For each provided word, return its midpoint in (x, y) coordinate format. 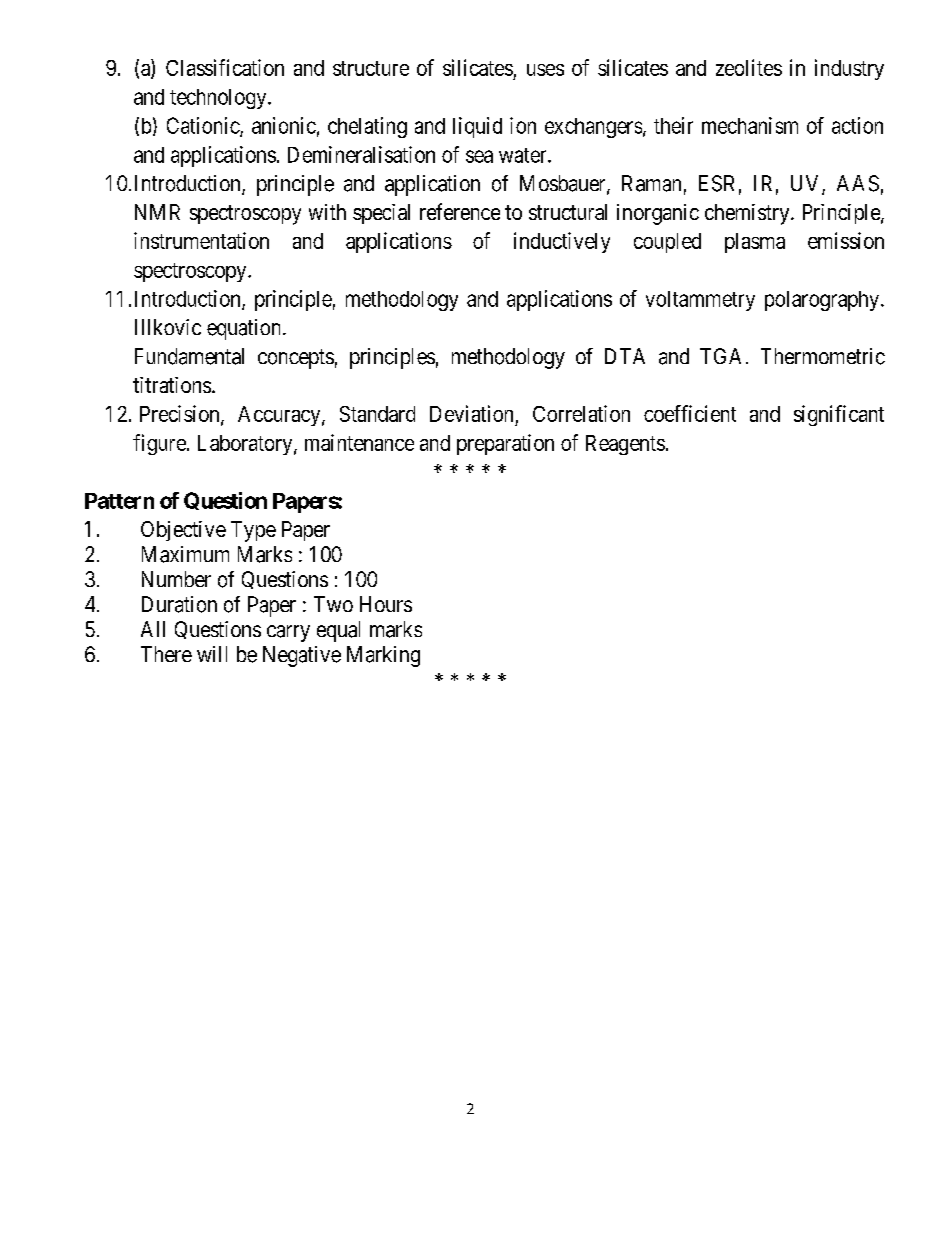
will (212, 654)
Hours (386, 604)
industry (849, 69)
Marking (383, 656)
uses (545, 70)
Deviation (471, 413)
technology (219, 99)
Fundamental (189, 356)
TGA (720, 356)
